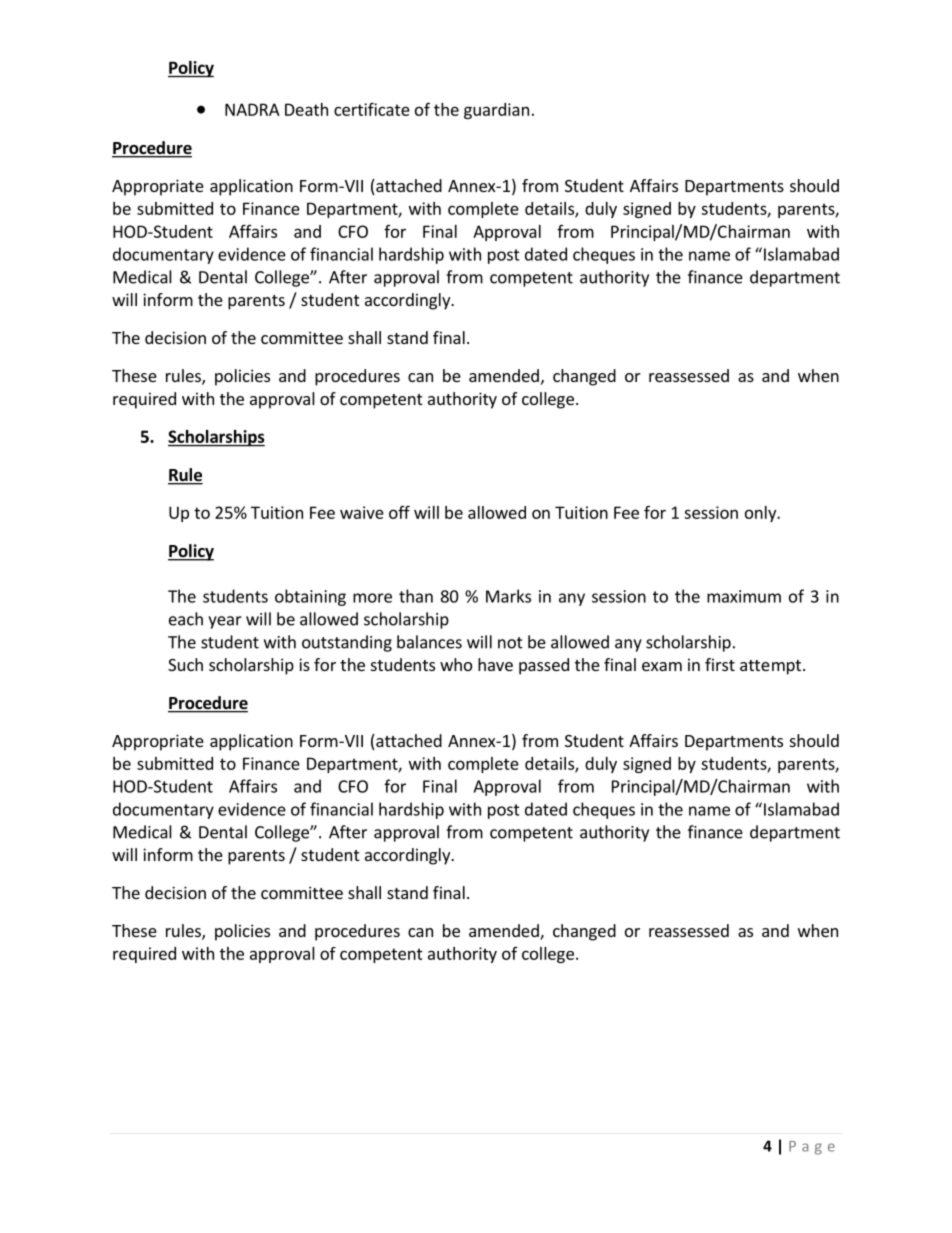 Image resolution: width=952 pixels, height=1233 pixels. Describe the element at coordinates (372, 109) in the screenshot. I see `certificate` at that location.
